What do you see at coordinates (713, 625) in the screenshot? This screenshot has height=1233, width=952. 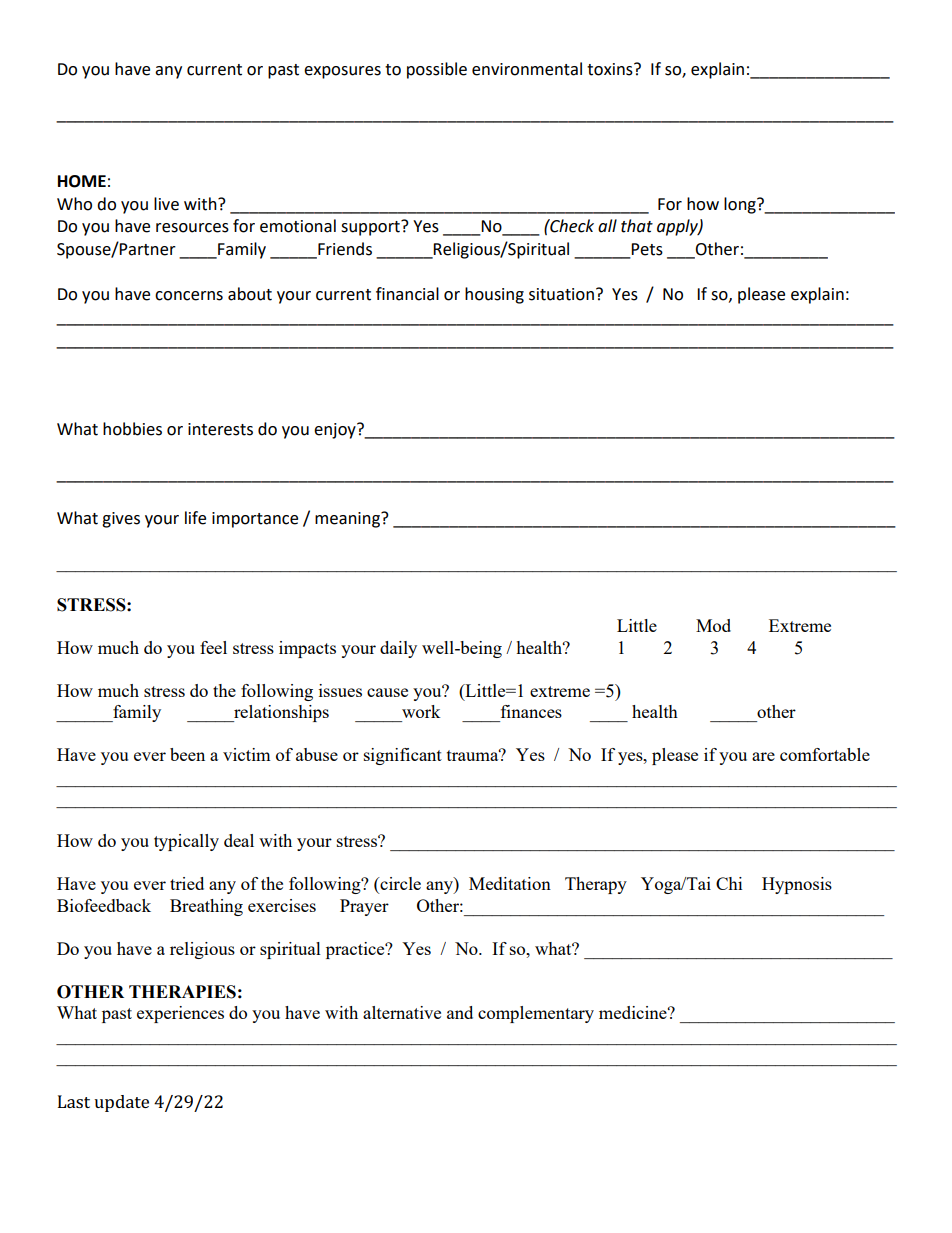 I see `Mod` at bounding box center [713, 625].
